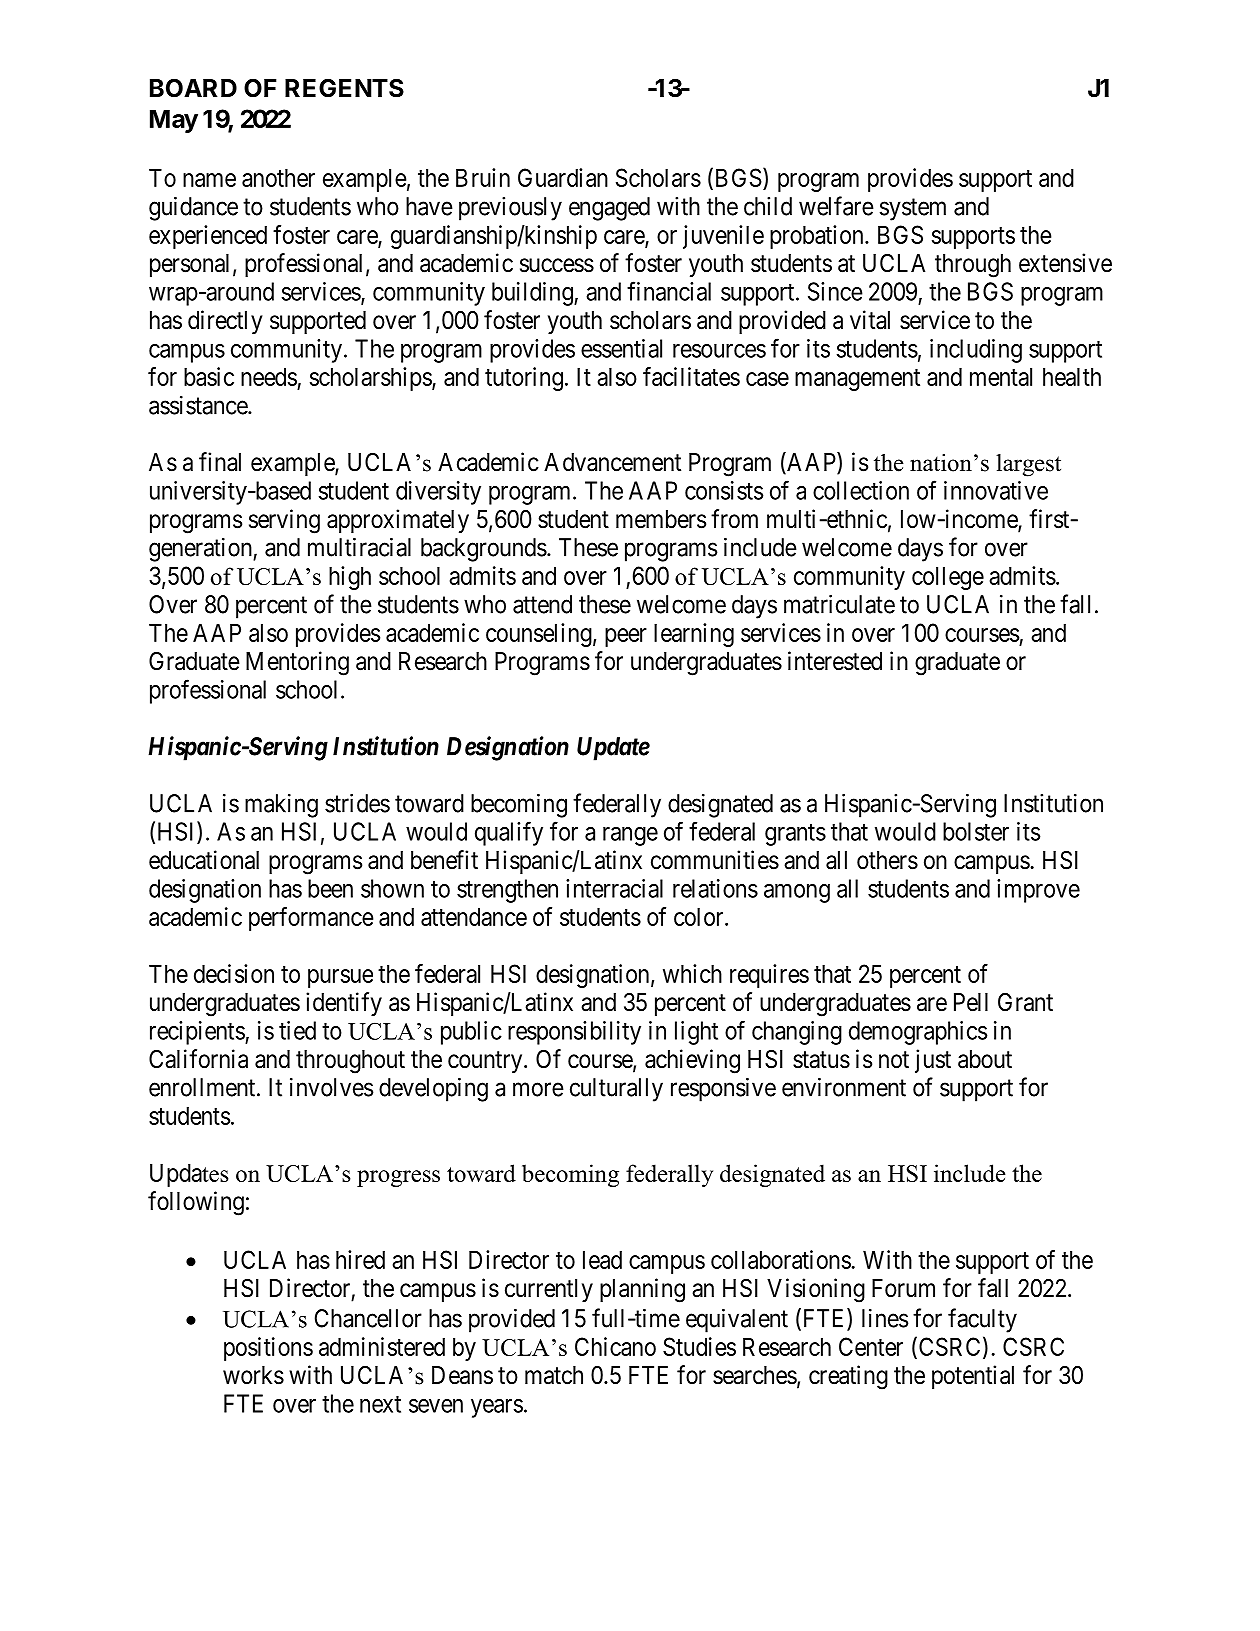  Describe the element at coordinates (281, 806) in the image. I see `making` at that location.
